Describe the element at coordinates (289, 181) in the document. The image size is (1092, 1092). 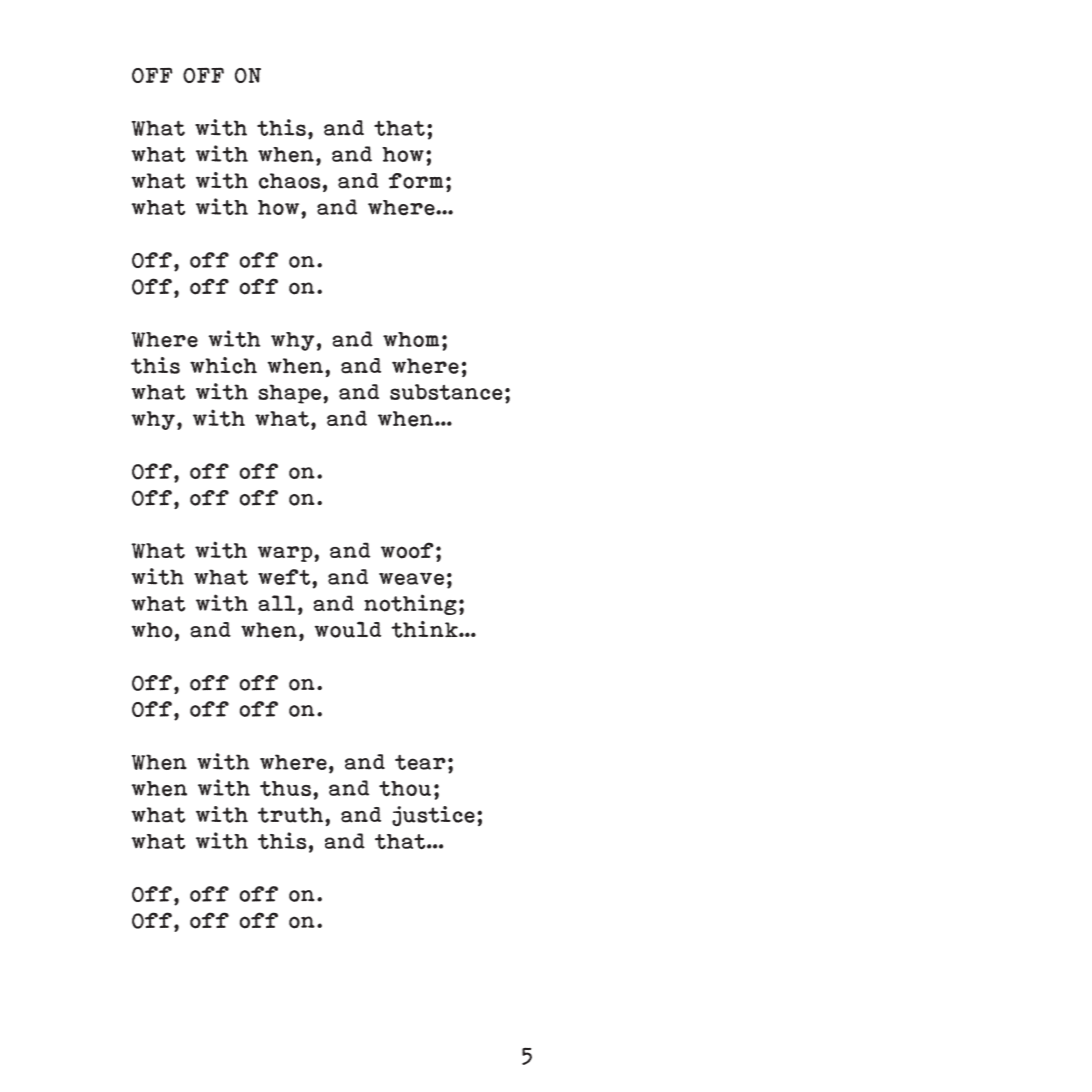
I see `chaos` at that location.
